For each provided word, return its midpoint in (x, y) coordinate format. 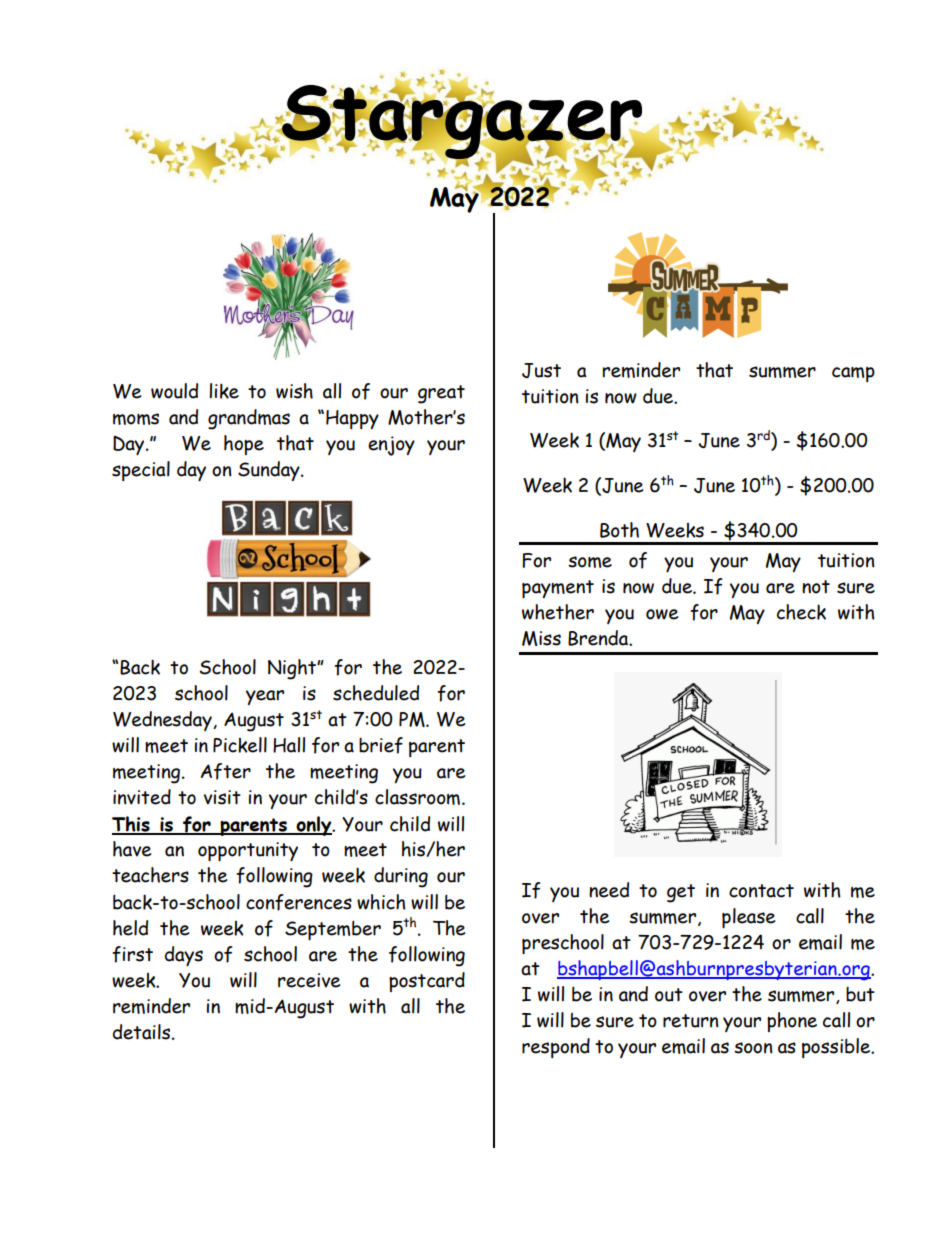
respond (556, 1048)
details (143, 1032)
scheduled (376, 693)
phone (792, 1022)
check (801, 612)
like (224, 391)
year (265, 697)
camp (853, 374)
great (441, 394)
